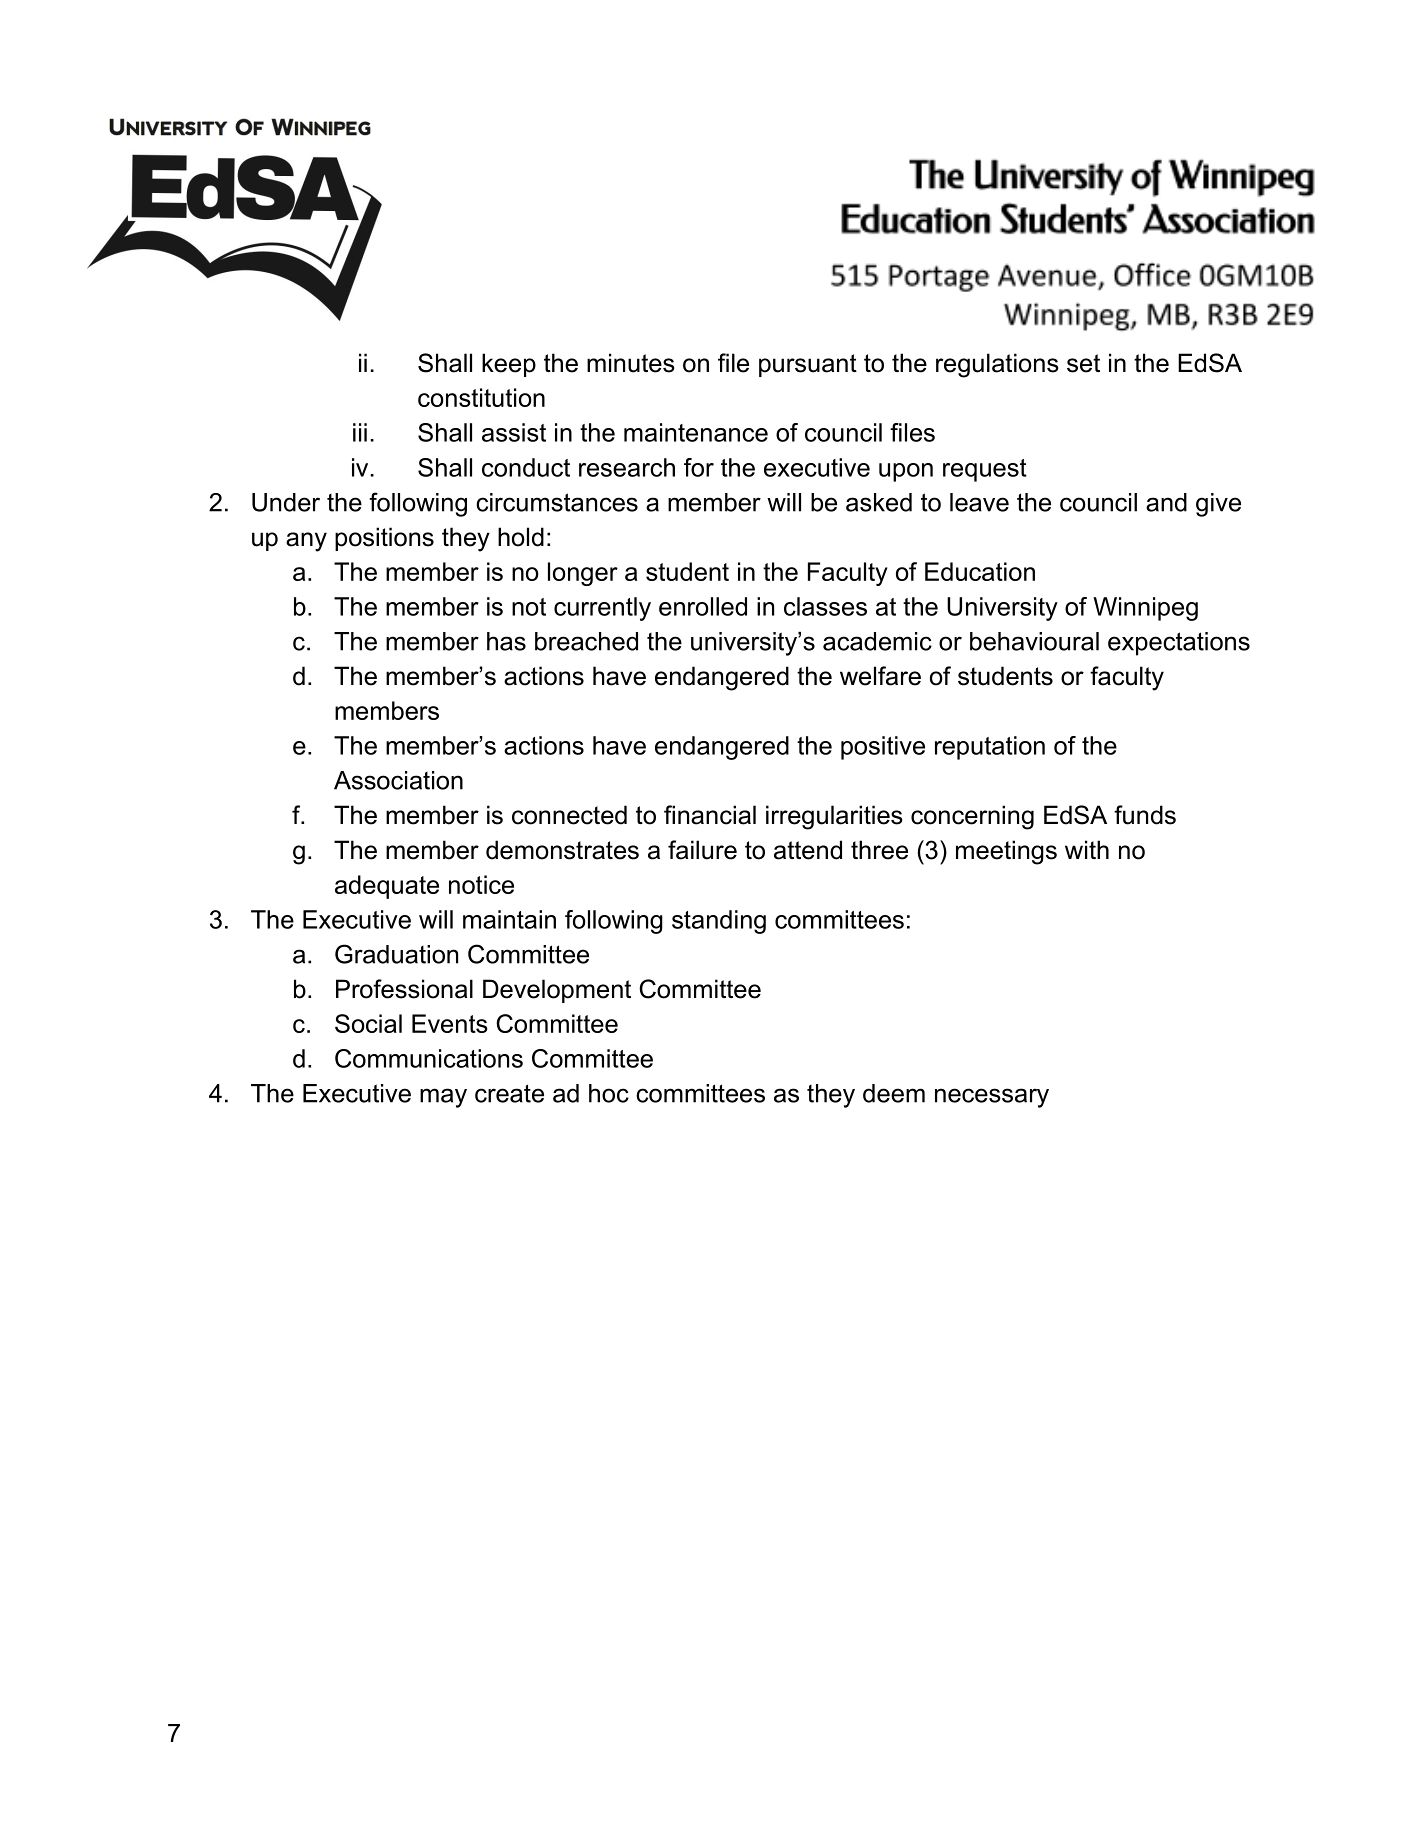 Image resolution: width=1419 pixels, height=1836 pixels. Describe the element at coordinates (808, 365) in the image. I see `pursuant` at that location.
